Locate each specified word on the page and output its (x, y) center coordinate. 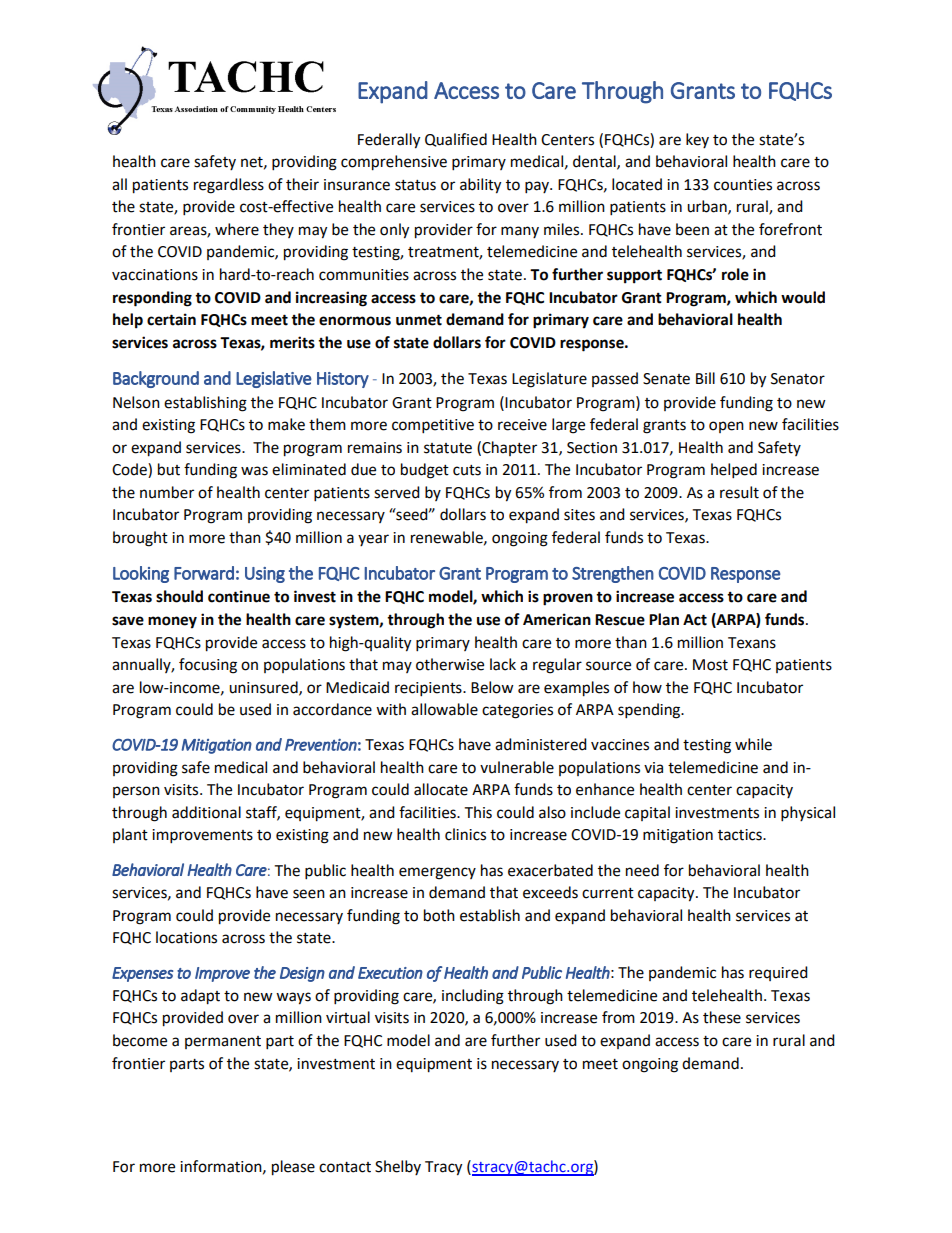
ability (480, 186)
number (167, 492)
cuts (467, 470)
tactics (741, 835)
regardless (229, 186)
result (739, 492)
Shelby (398, 1167)
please (293, 1168)
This (478, 812)
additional (206, 812)
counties (743, 185)
